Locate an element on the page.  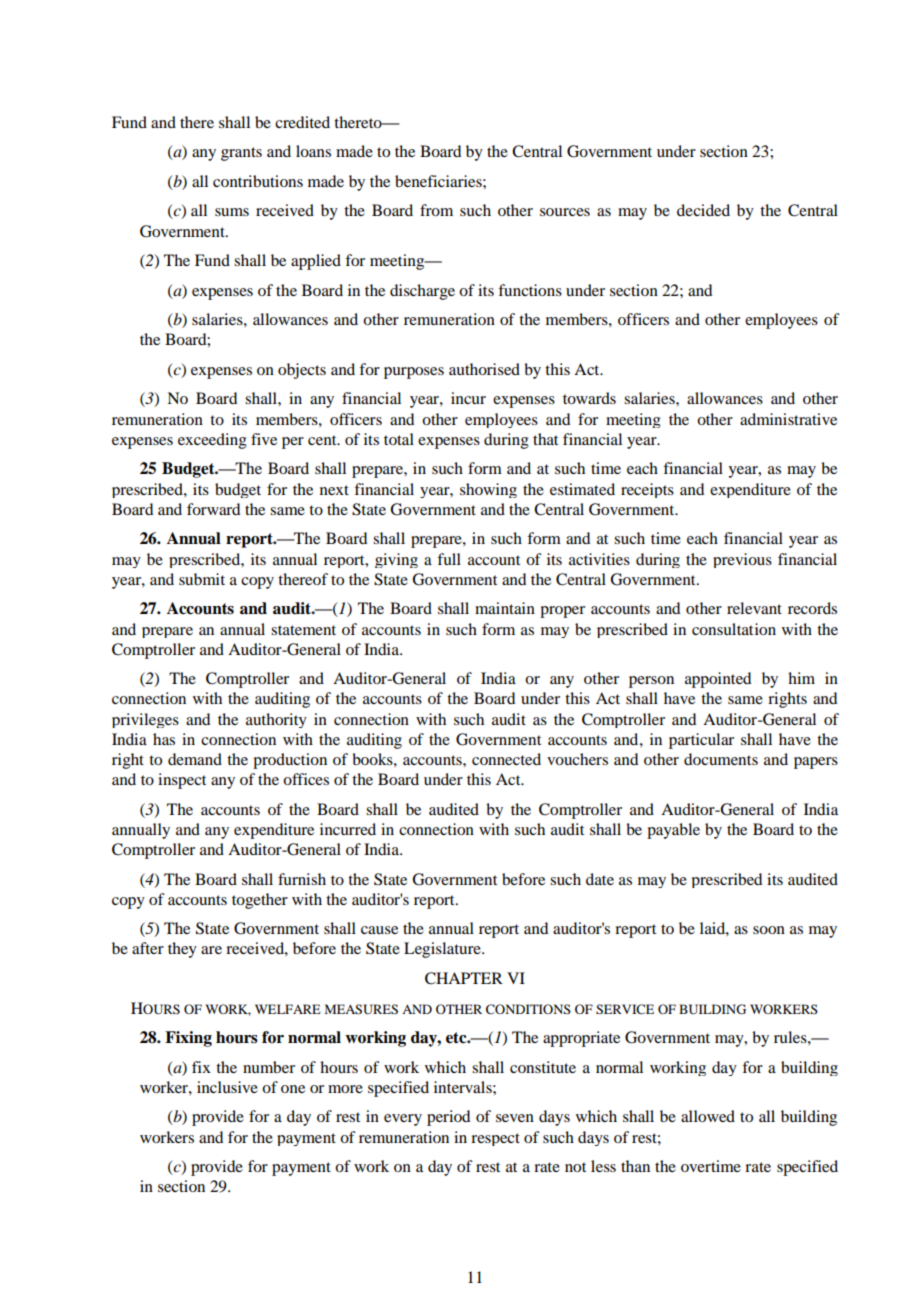
decided is located at coordinates (703, 210).
